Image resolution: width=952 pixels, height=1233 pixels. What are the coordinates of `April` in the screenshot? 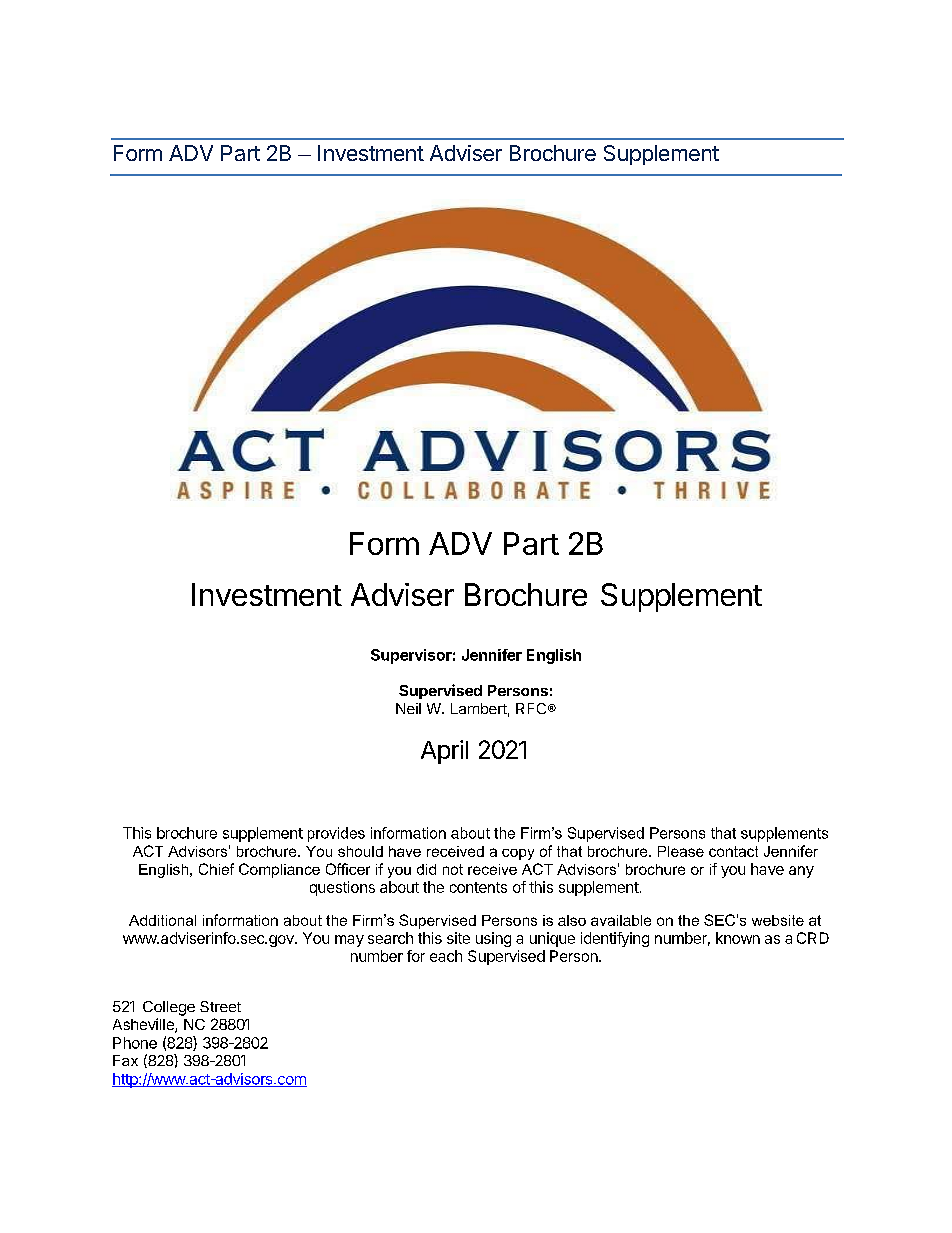 It's located at (444, 752).
